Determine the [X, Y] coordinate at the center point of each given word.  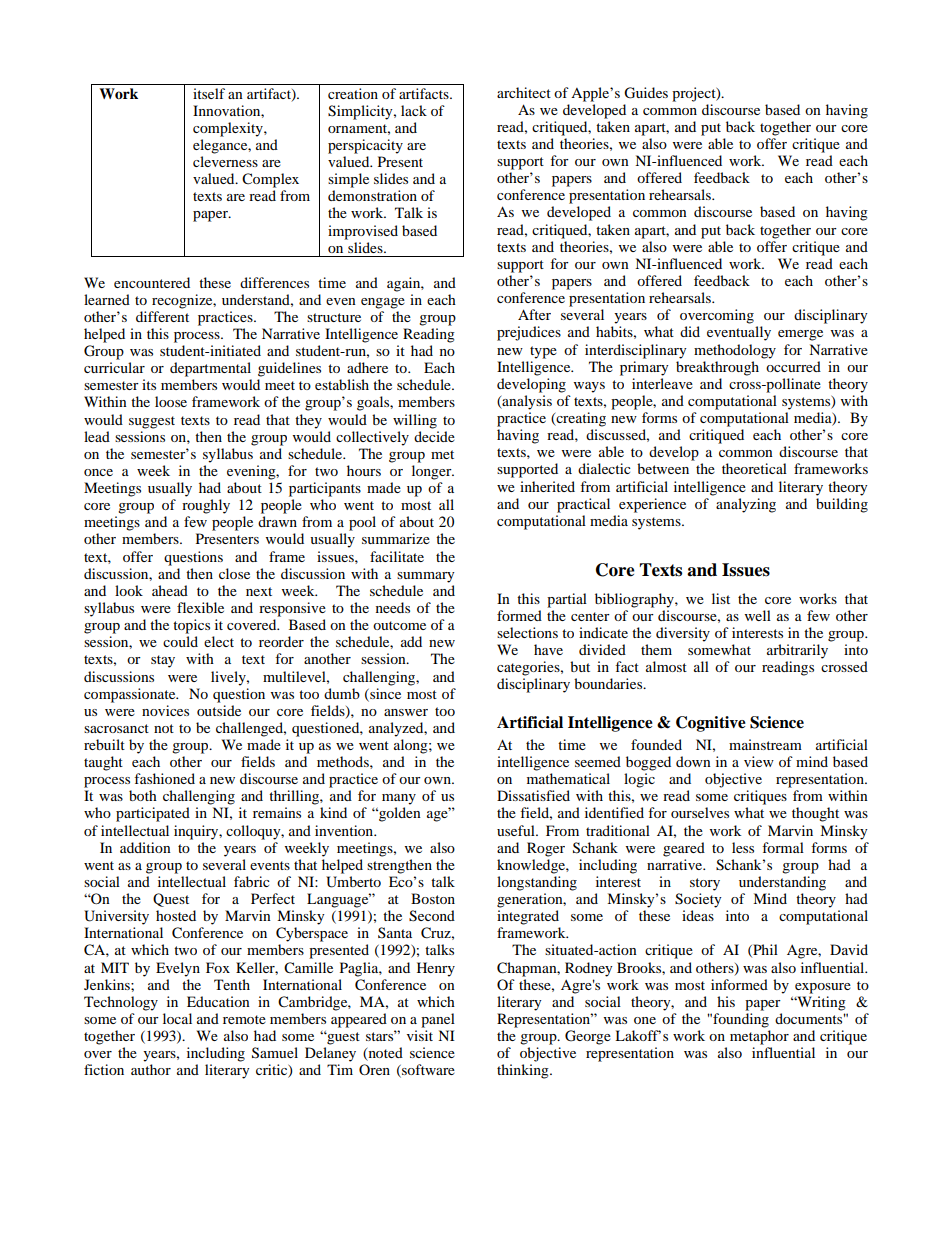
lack [414, 110]
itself [209, 93]
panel [438, 1020]
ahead [170, 590]
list [721, 598]
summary [426, 577]
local [177, 1018]
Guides [646, 93]
